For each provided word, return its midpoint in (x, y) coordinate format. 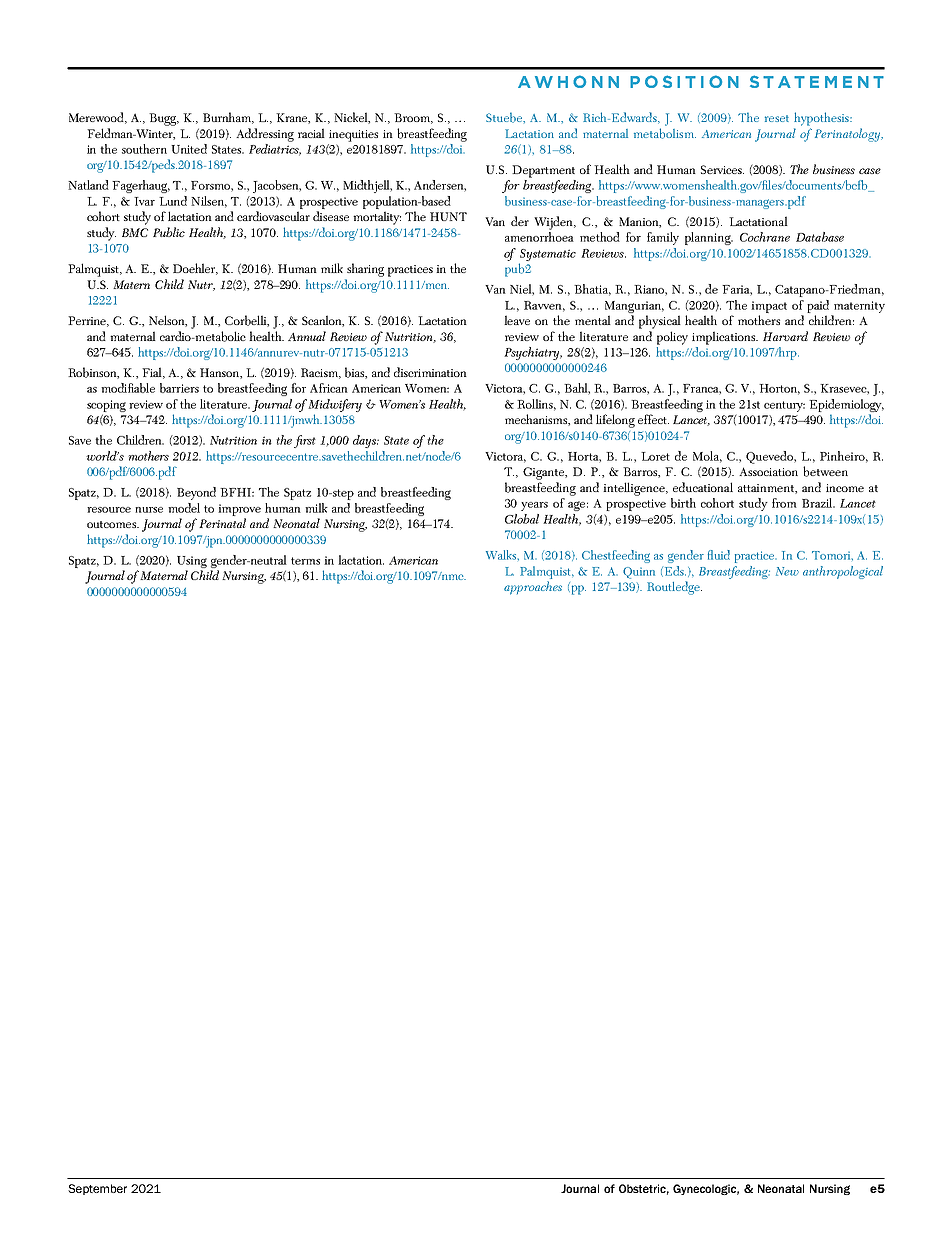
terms (305, 561)
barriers (179, 388)
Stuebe (505, 117)
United (189, 149)
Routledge (674, 588)
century (784, 406)
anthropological (843, 572)
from (784, 503)
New (787, 571)
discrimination (430, 372)
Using (192, 562)
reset (777, 118)
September (97, 1189)
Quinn (639, 573)
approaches (533, 588)
